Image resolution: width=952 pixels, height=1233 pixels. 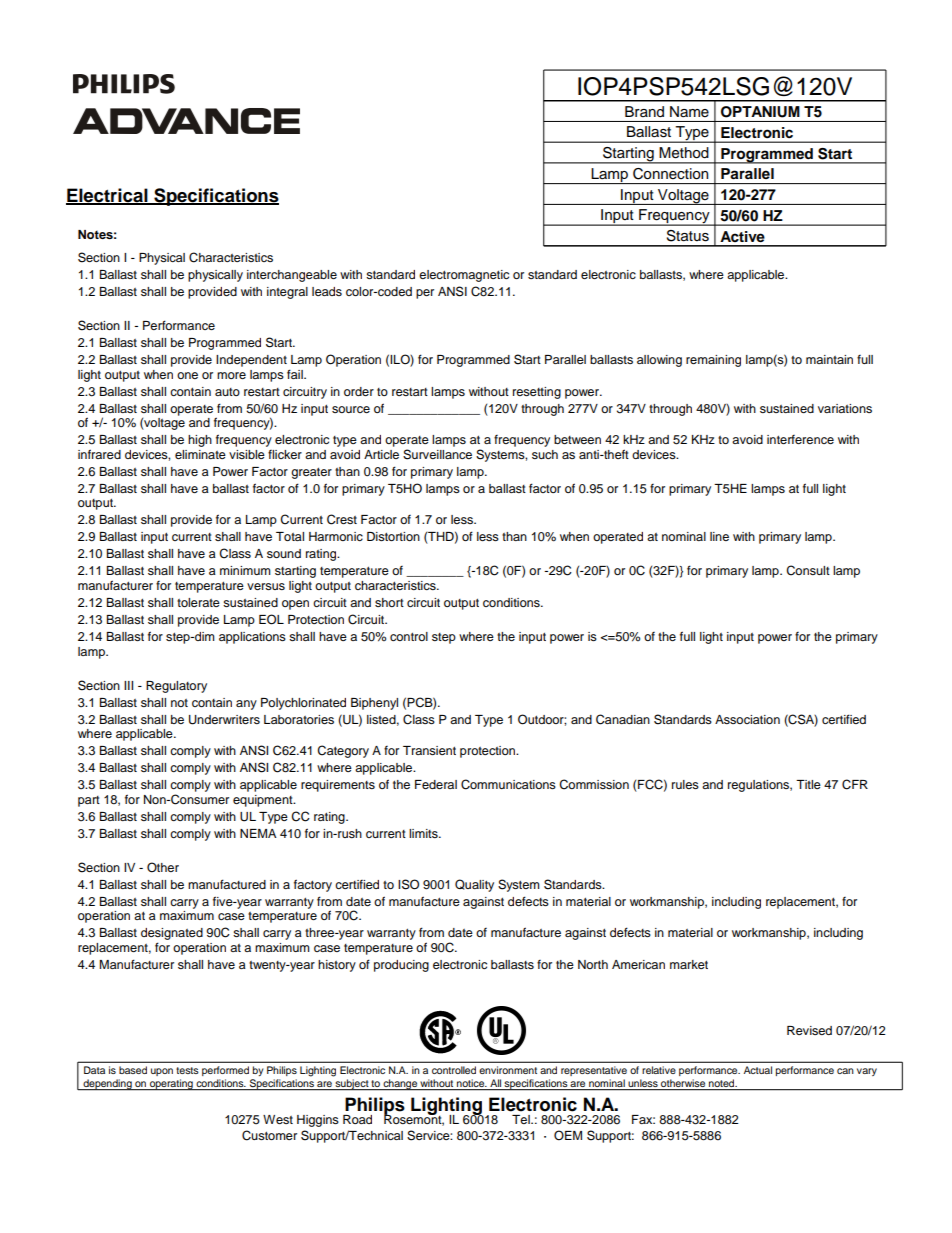 I want to click on tests, so click(x=187, y=1070).
